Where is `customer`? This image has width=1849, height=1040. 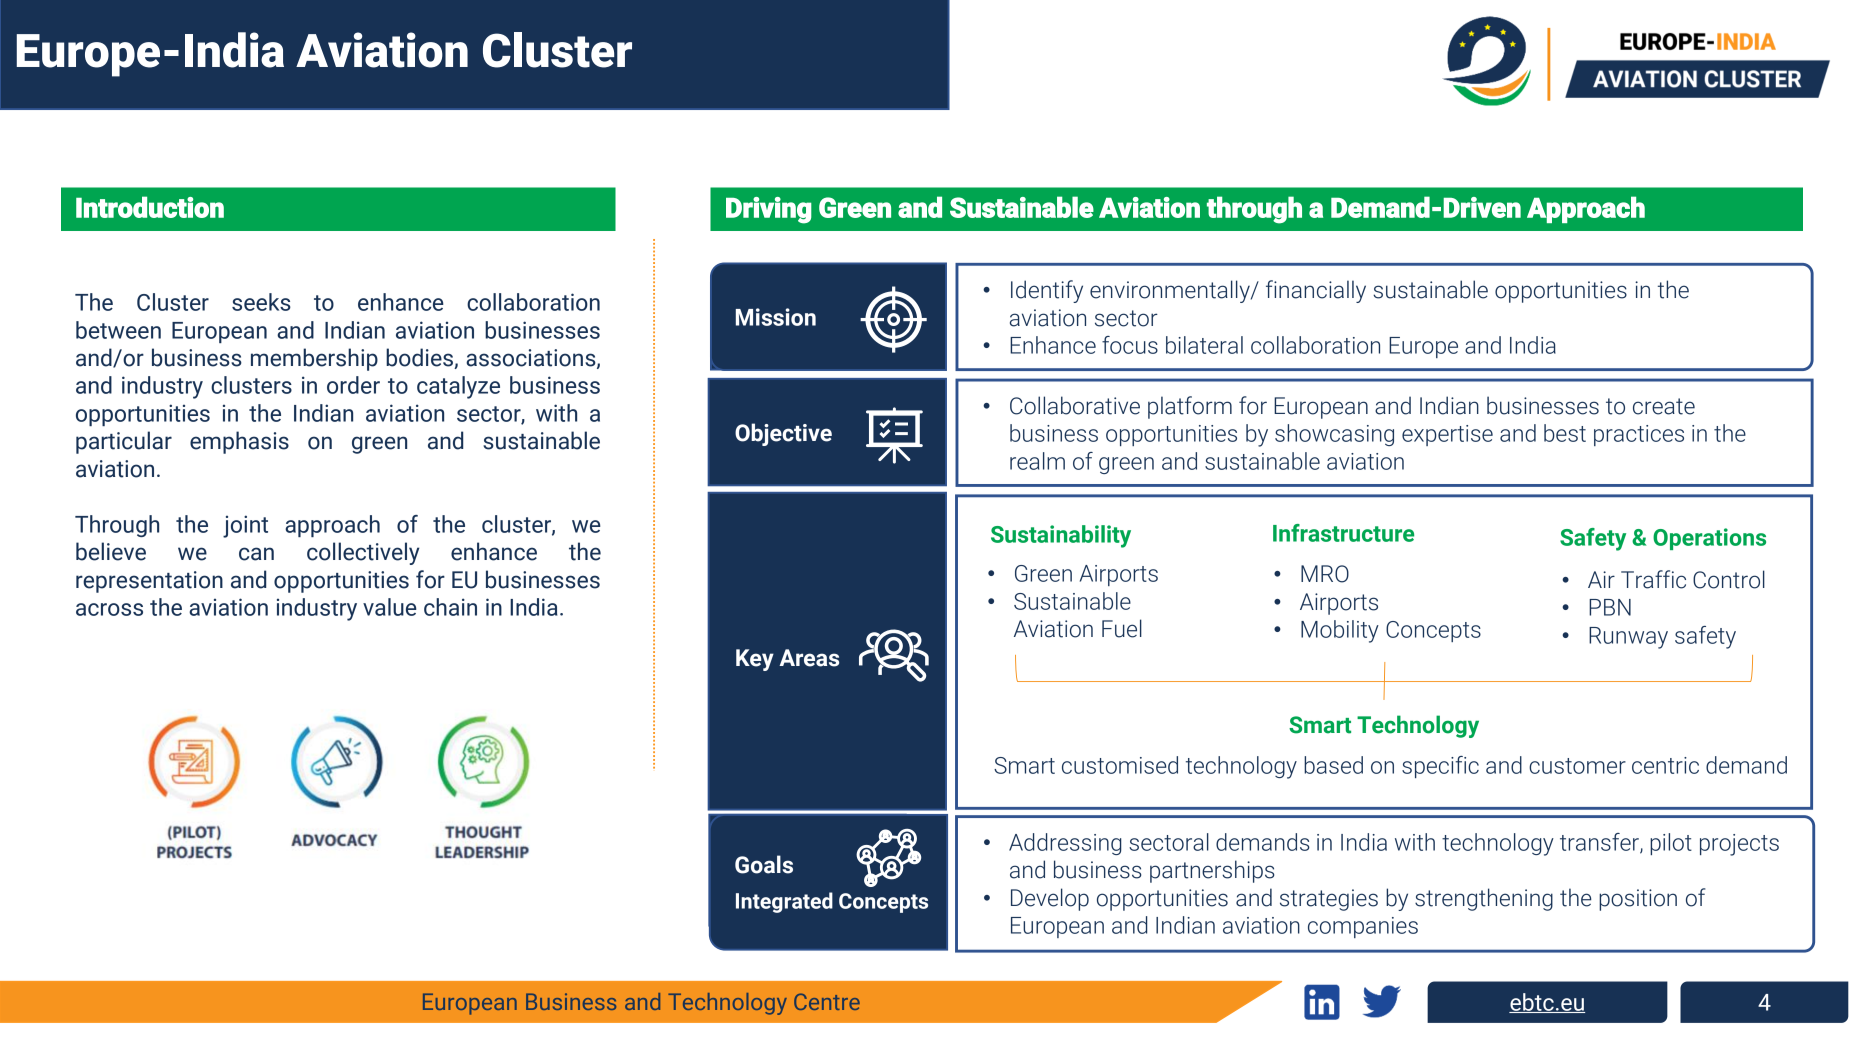 customer is located at coordinates (1577, 766).
